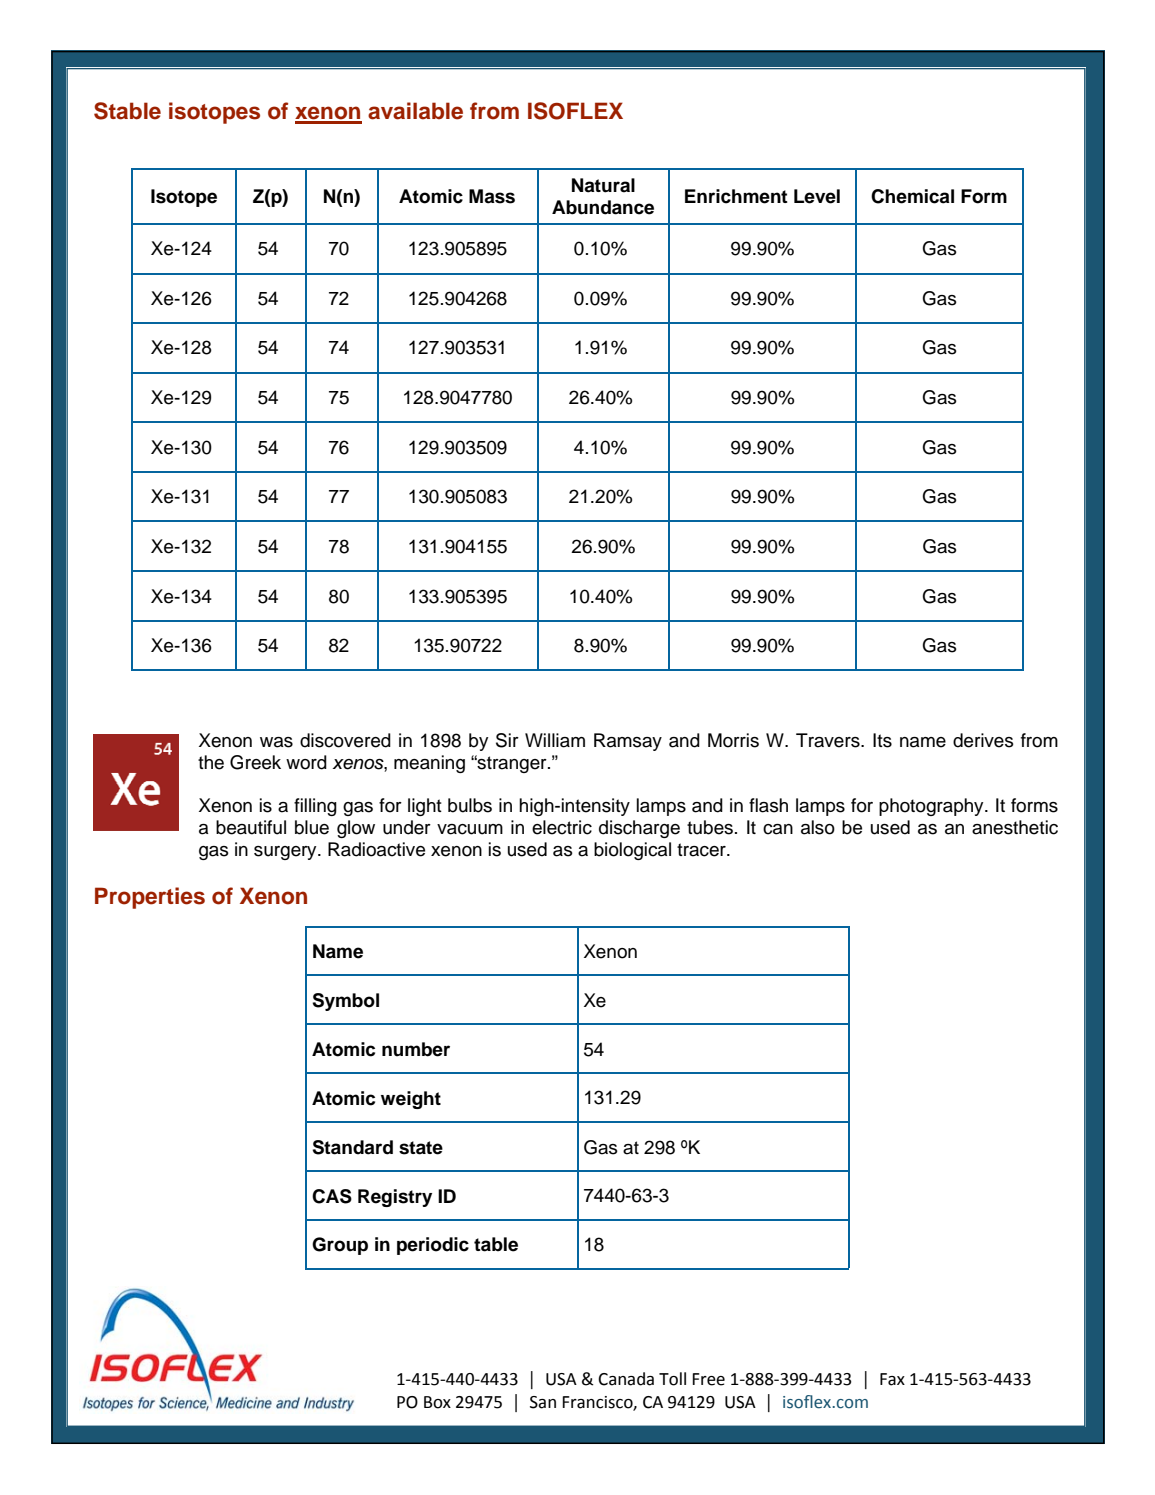 This document has width=1155, height=1495. I want to click on was, so click(276, 742).
